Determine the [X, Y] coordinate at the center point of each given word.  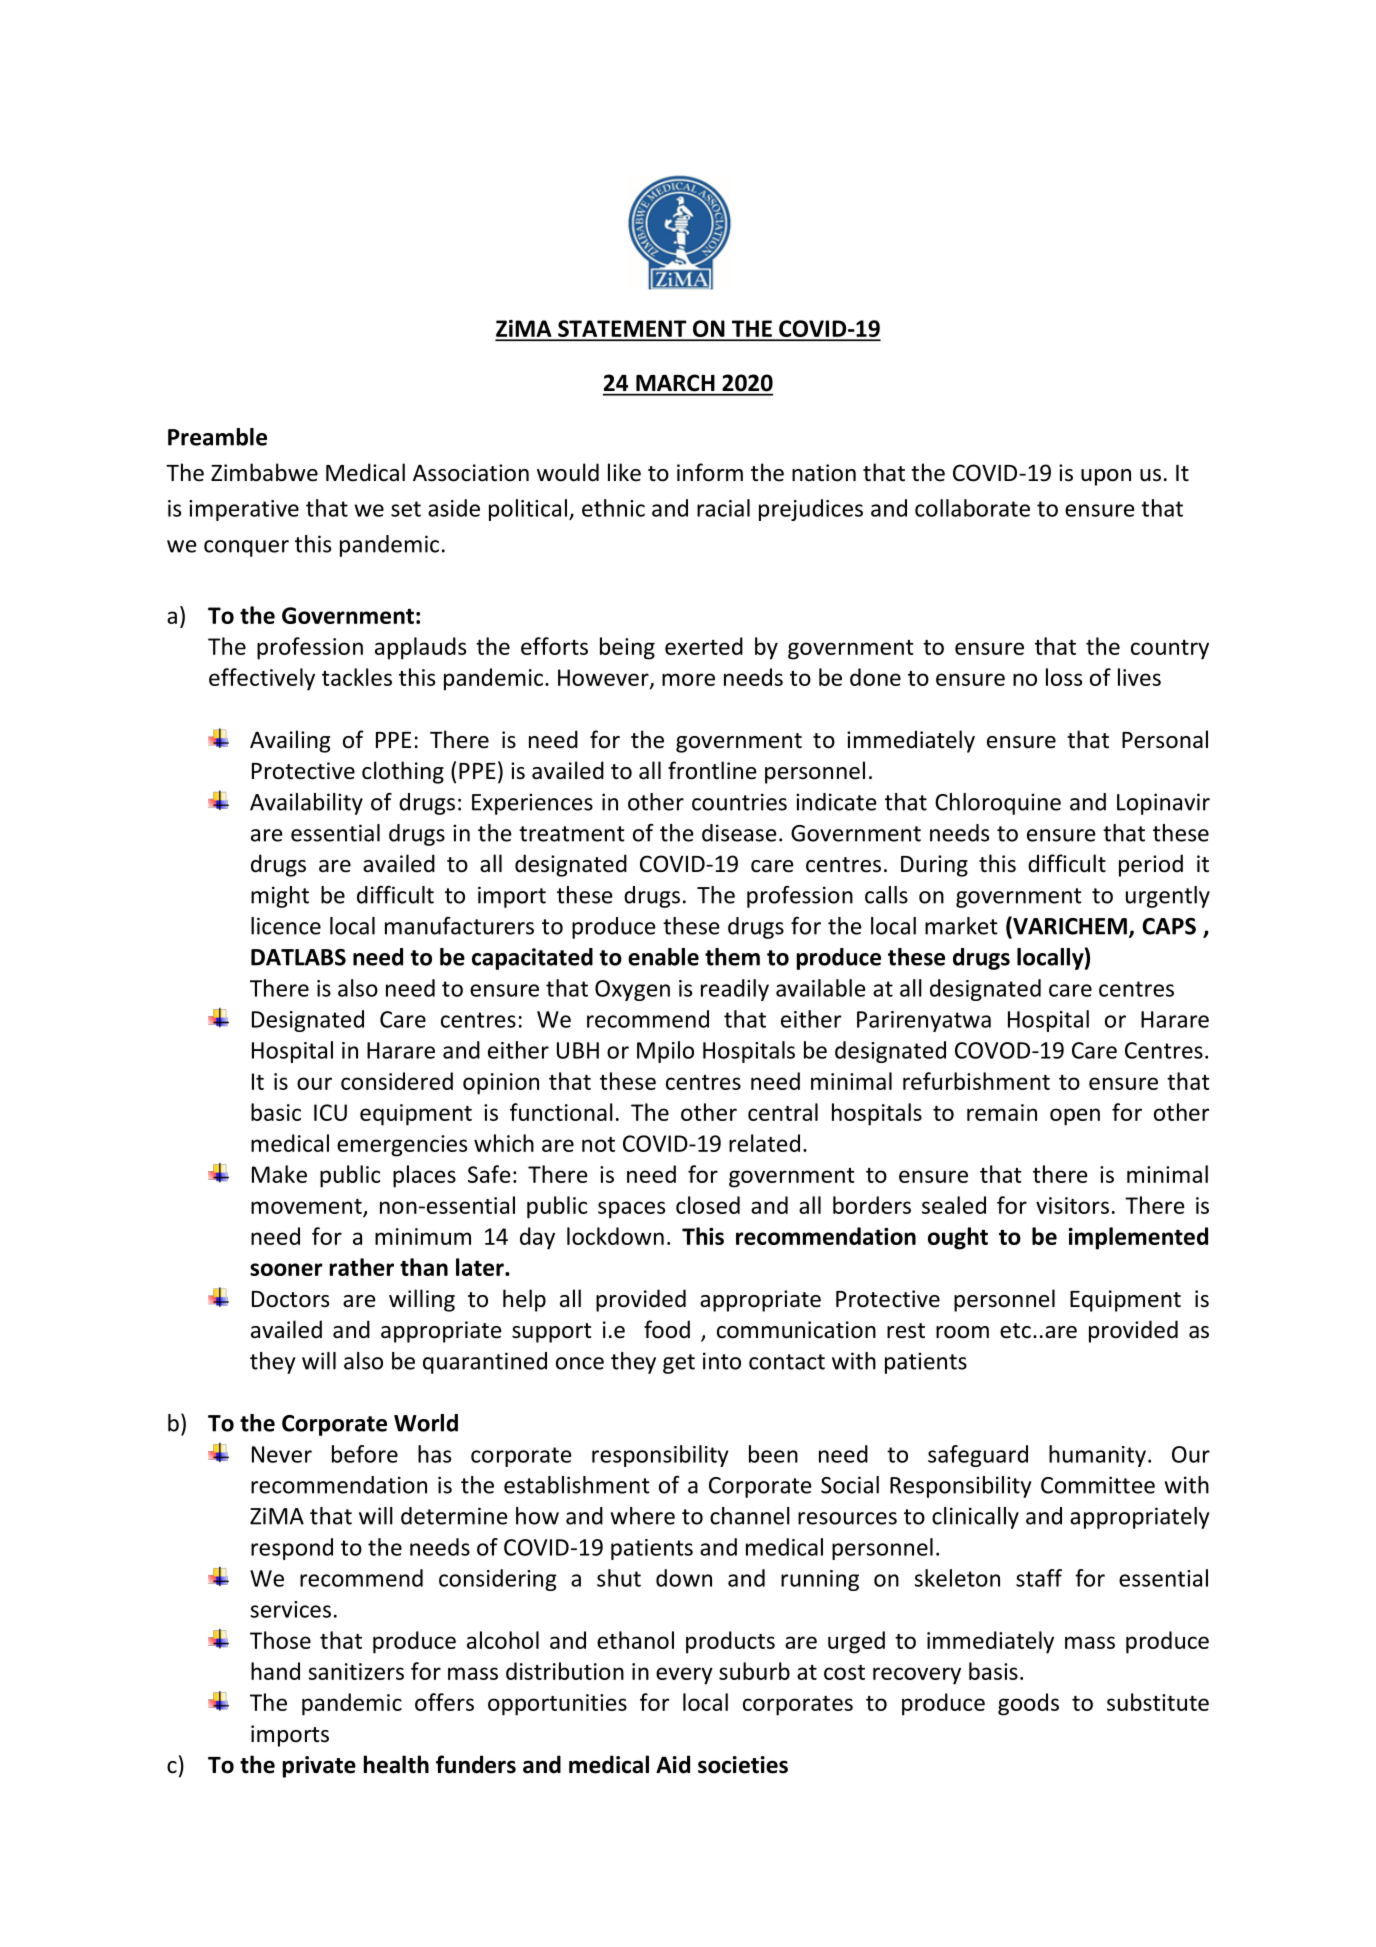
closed [708, 1205]
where [643, 1516]
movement [307, 1207]
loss [1064, 677]
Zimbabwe [264, 472]
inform [710, 472]
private [319, 1767]
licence [286, 926]
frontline [712, 770]
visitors [1072, 1205]
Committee [1098, 1485]
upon [1106, 477]
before [365, 1454]
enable [663, 957]
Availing [290, 741]
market [961, 926]
